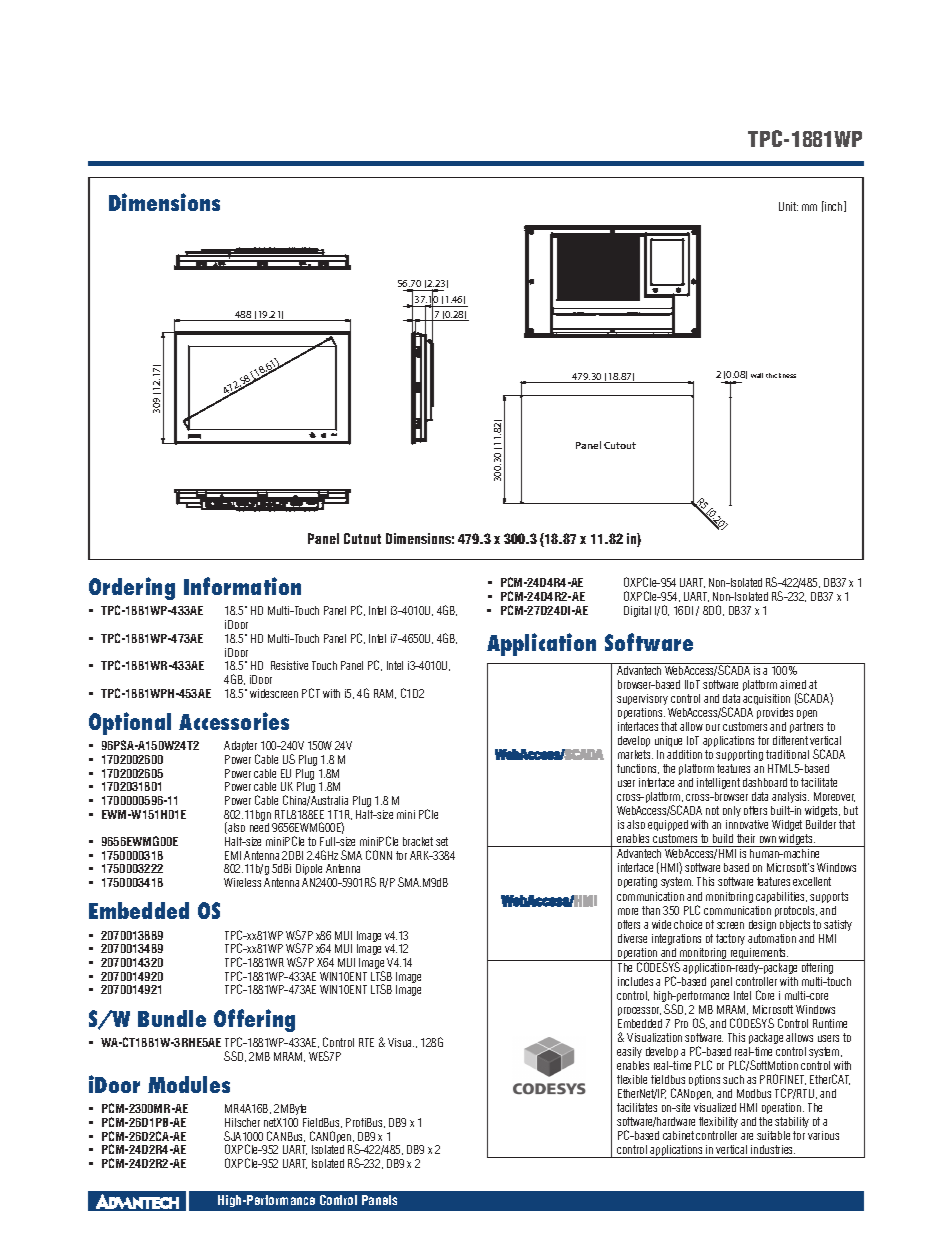 The height and width of the image is (1233, 952). What do you see at coordinates (289, 665) in the image?
I see `Resistive` at bounding box center [289, 665].
